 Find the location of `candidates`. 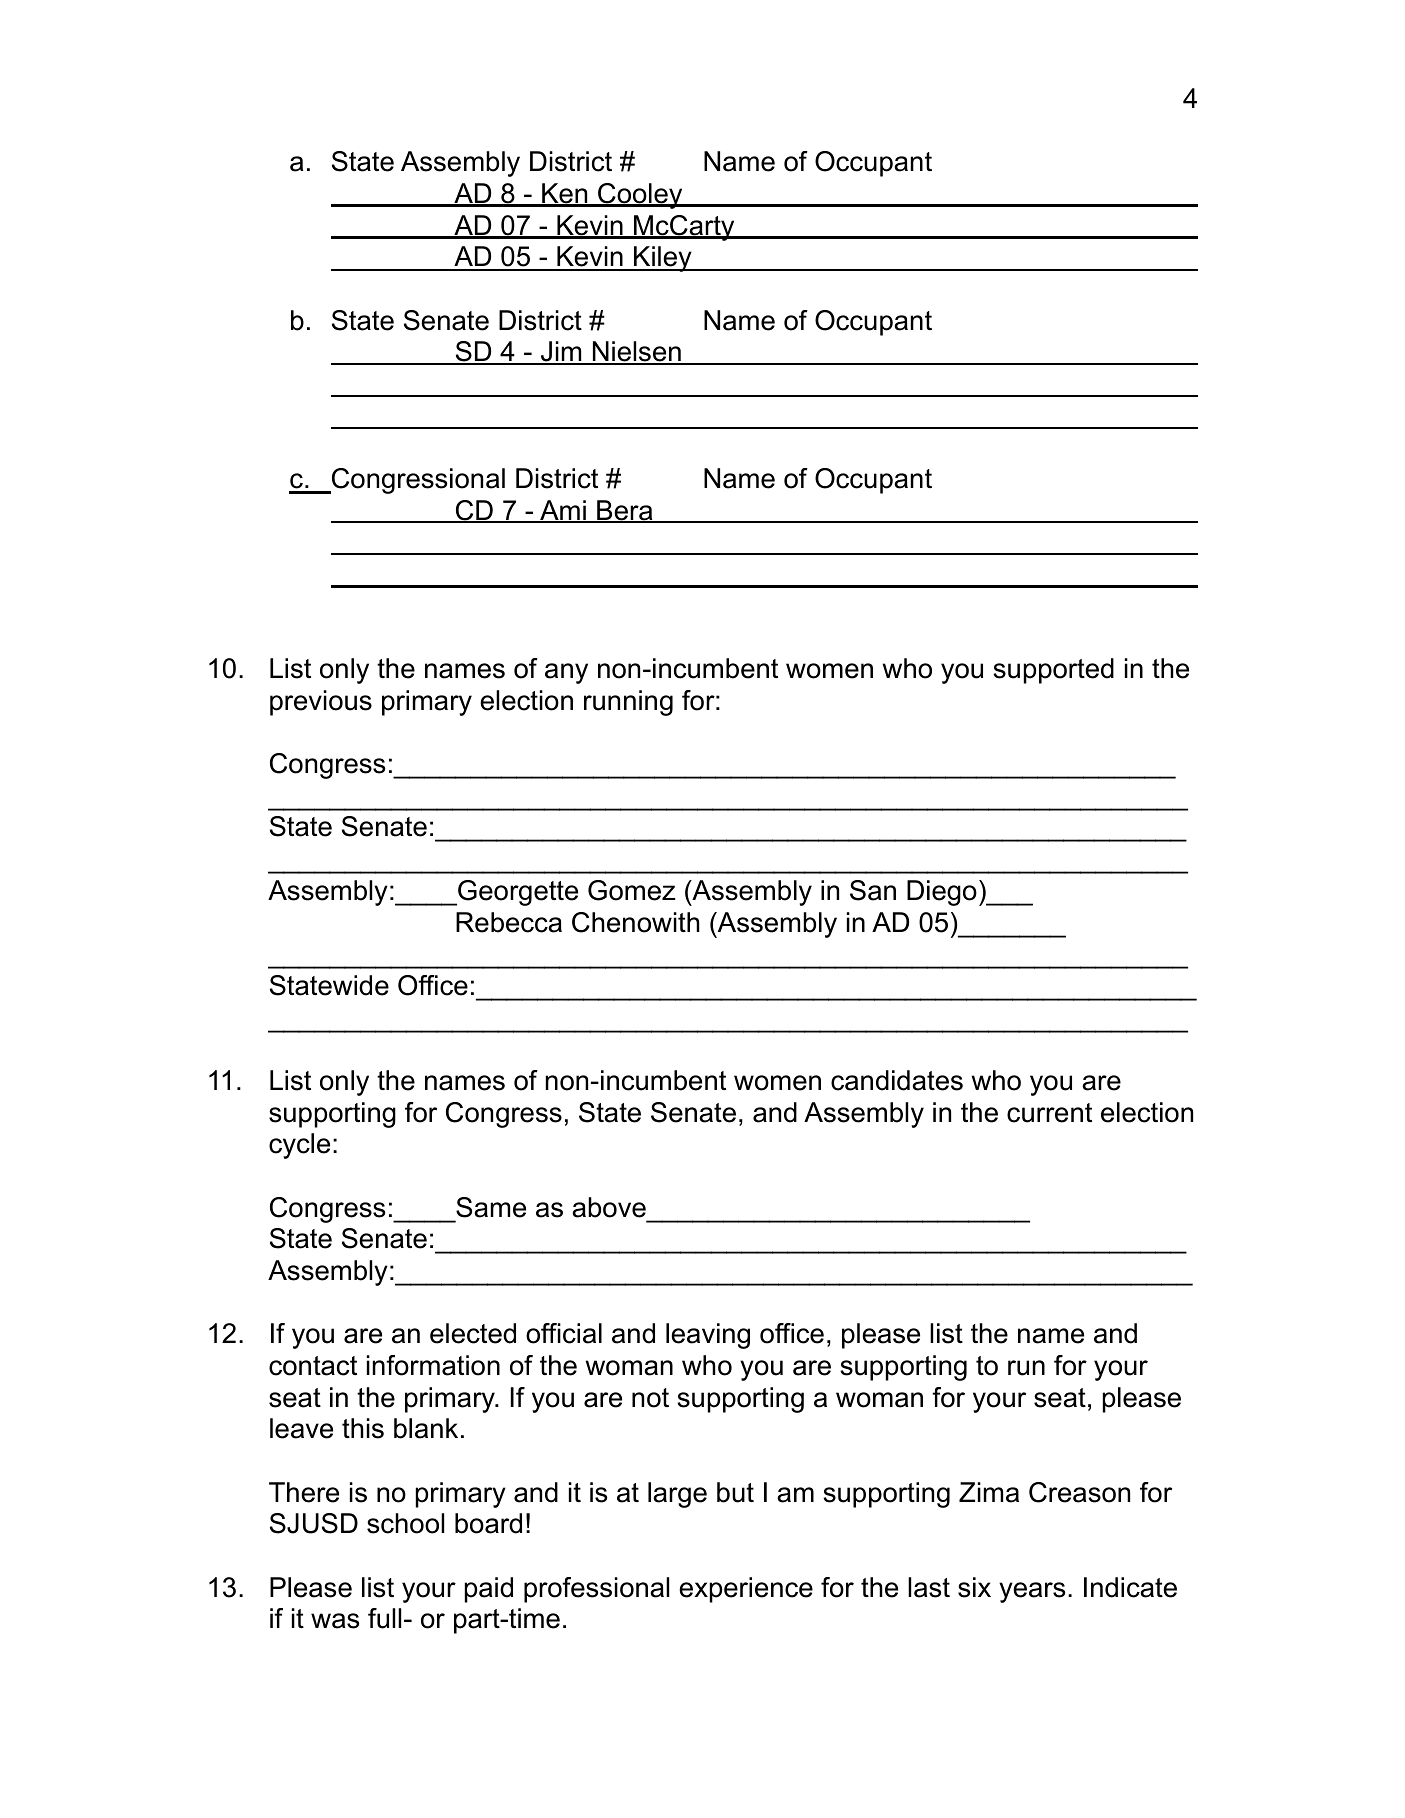

candidates is located at coordinates (897, 1080).
